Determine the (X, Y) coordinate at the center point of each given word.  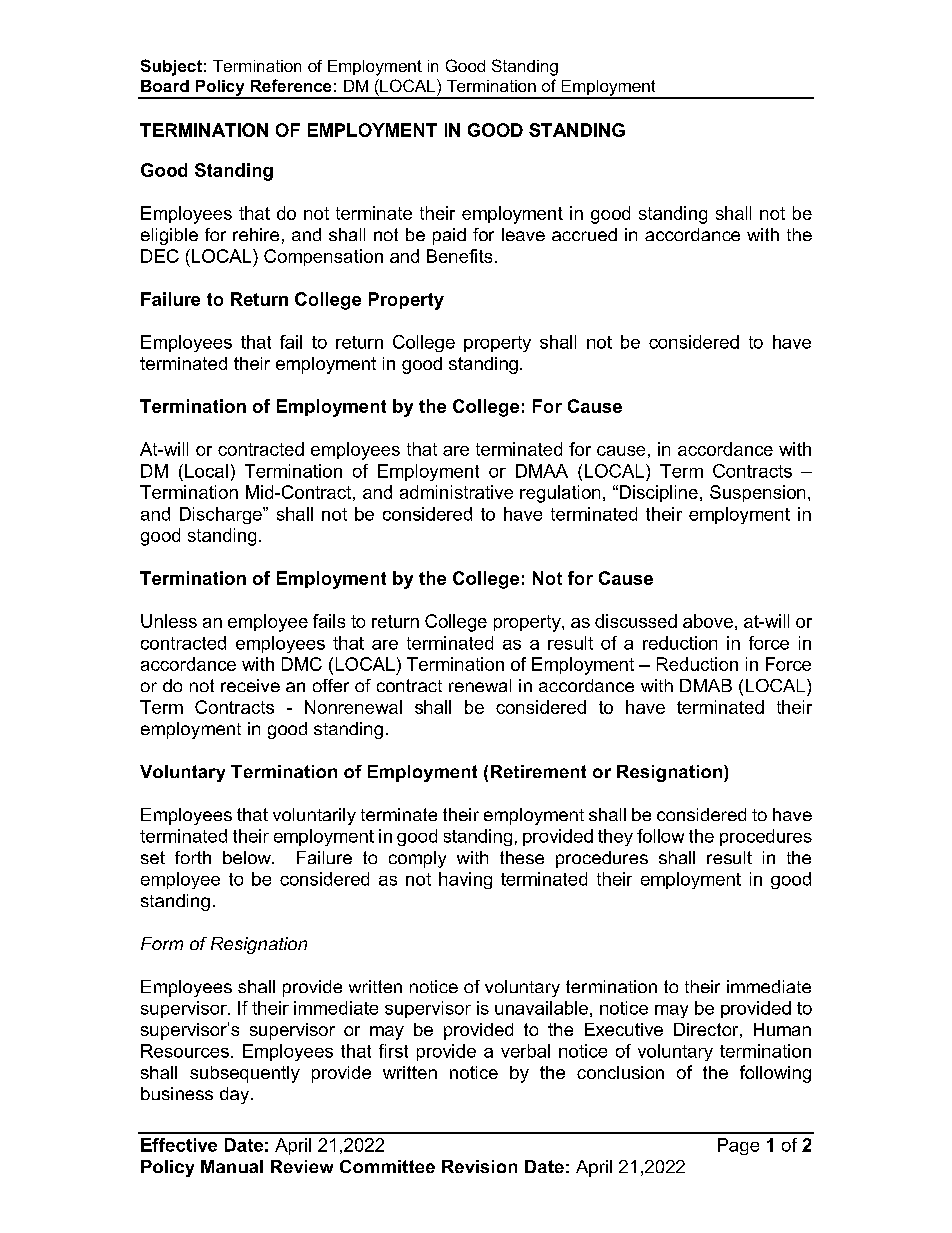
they (615, 837)
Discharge (222, 515)
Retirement (538, 771)
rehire (256, 234)
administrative (456, 492)
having (465, 880)
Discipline (659, 493)
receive (250, 685)
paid (449, 236)
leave (523, 234)
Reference (291, 85)
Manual (232, 1166)
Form (162, 943)
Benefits (459, 256)
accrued (584, 234)
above (708, 621)
